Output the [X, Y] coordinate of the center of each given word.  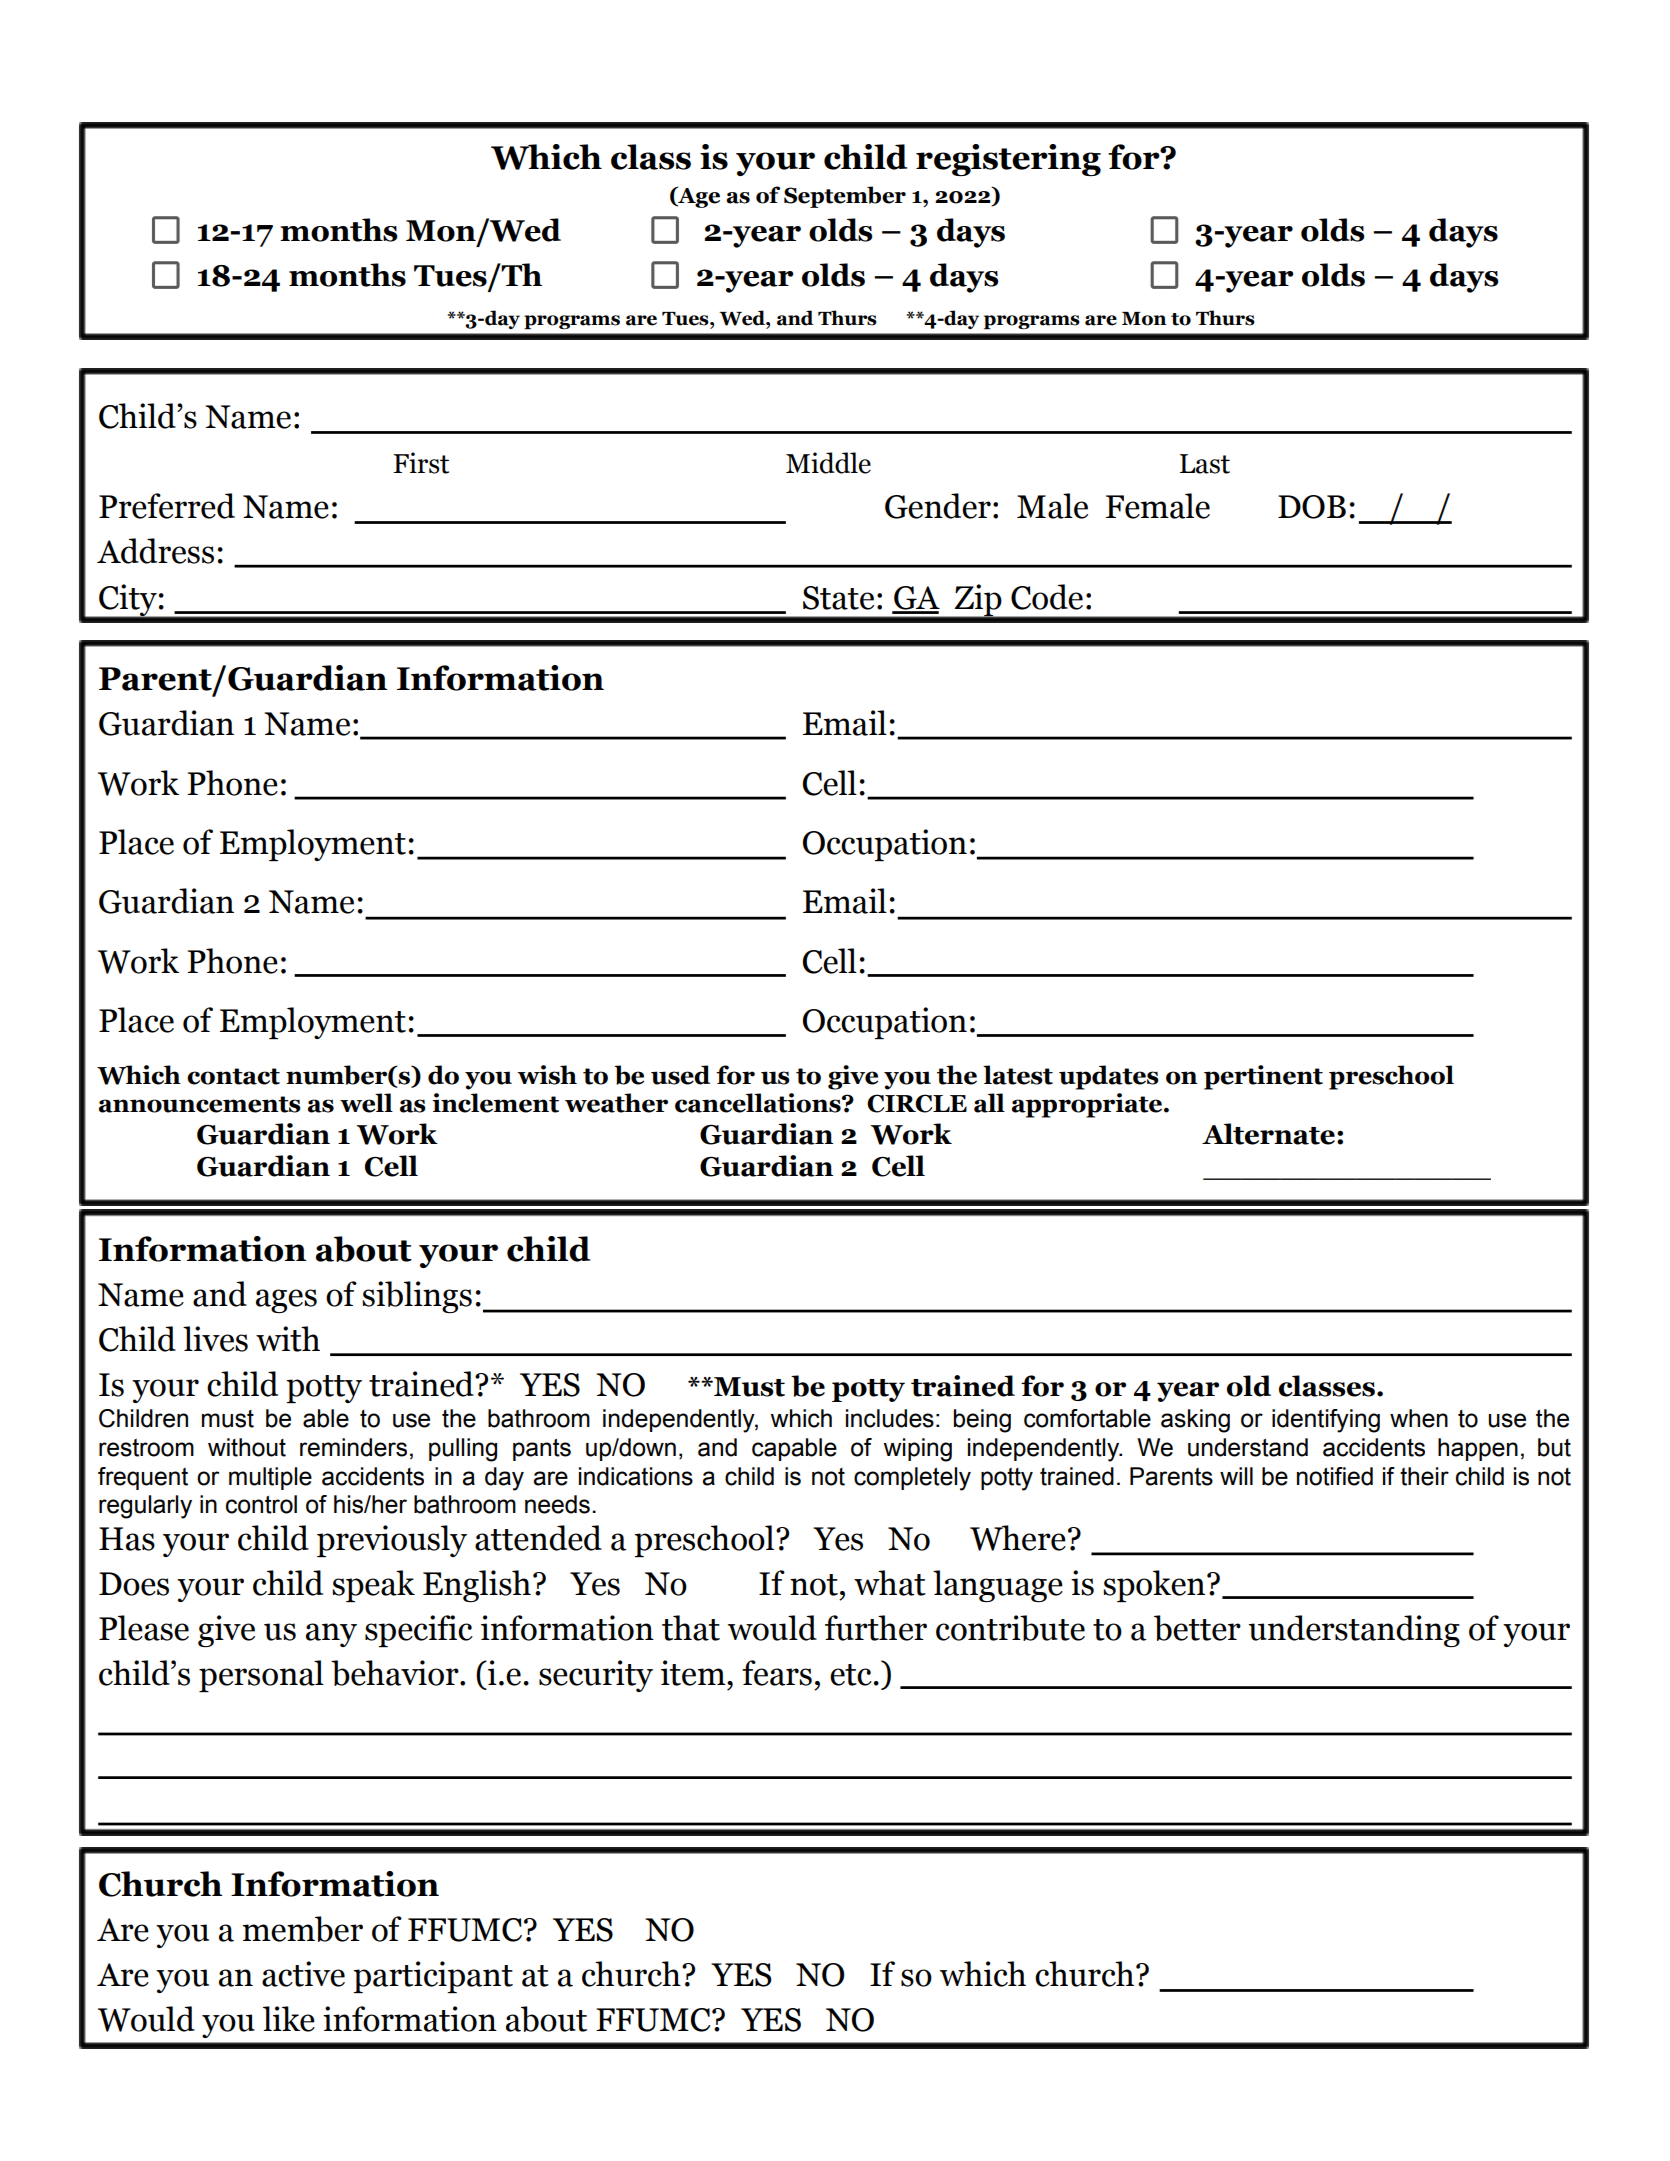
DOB [1312, 507]
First [421, 463]
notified [1335, 1476]
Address [155, 551]
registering [1008, 160]
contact [233, 1076]
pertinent [1263, 1077]
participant [433, 1977]
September [845, 197]
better [1197, 1628]
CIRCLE [917, 1103]
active [303, 1974]
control [261, 1504]
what [890, 1583]
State [838, 598]
